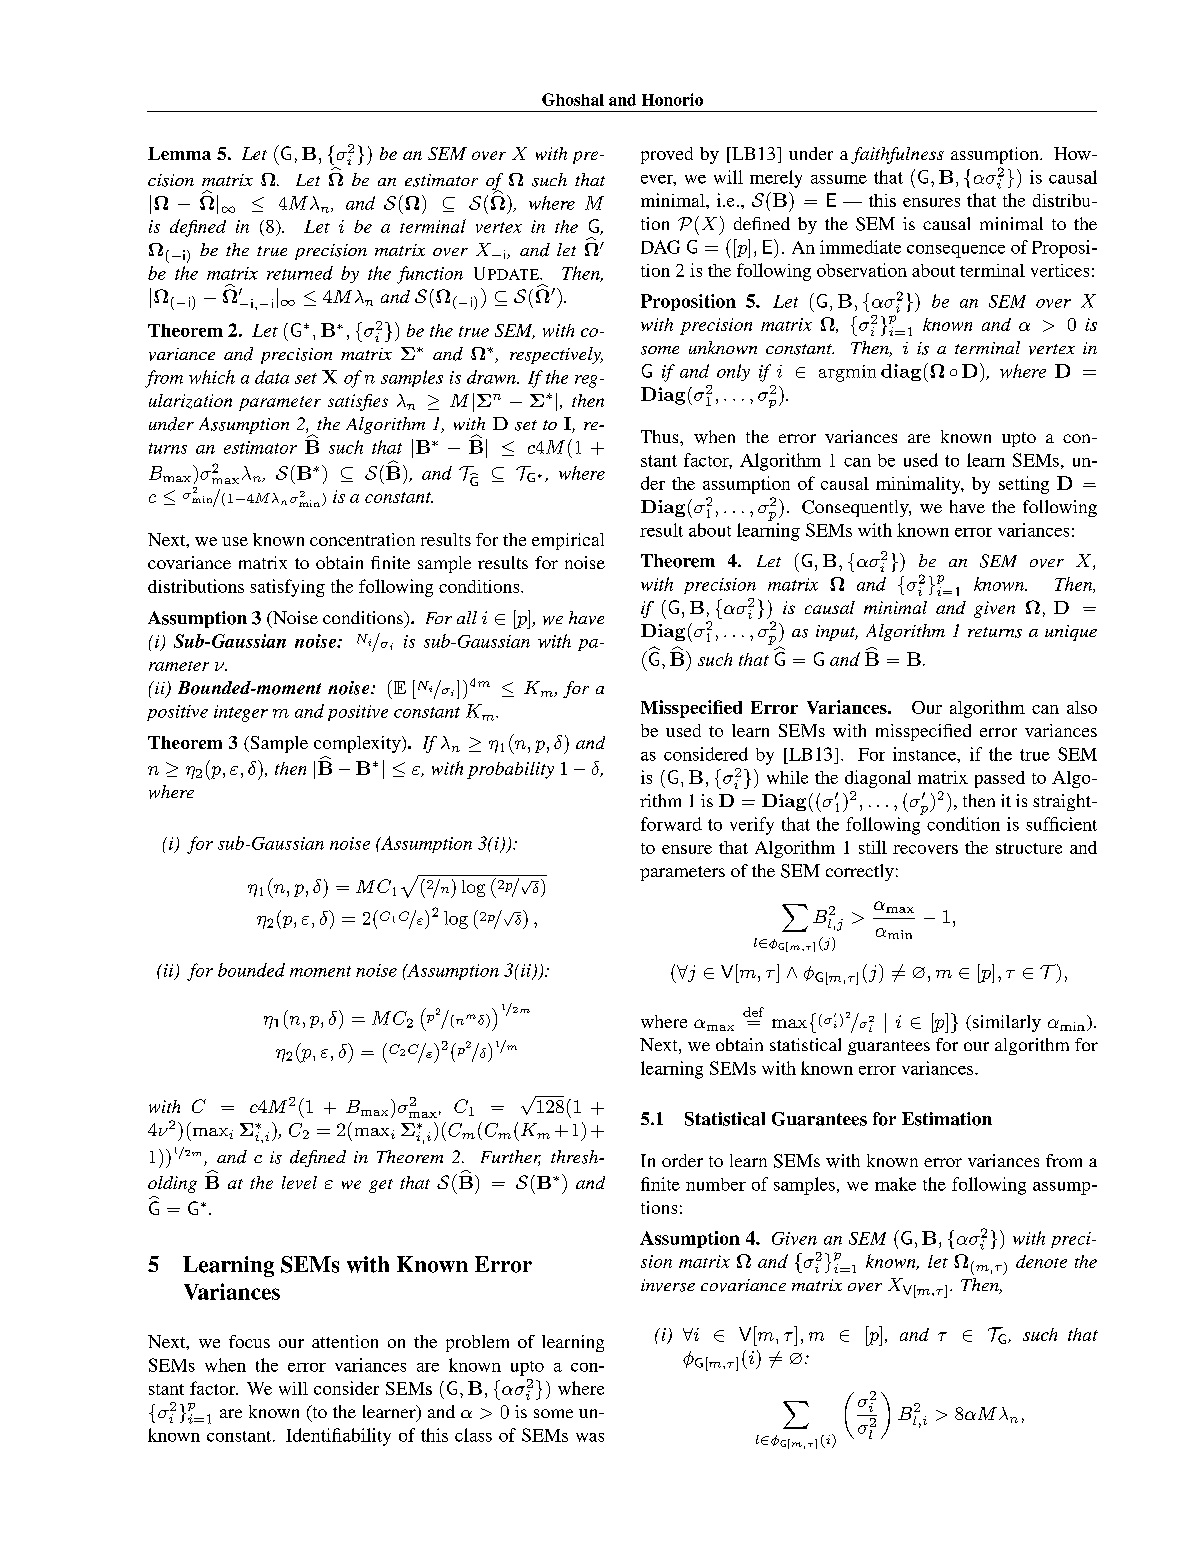 This image has width=1196, height=1547. Describe the element at coordinates (895, 1184) in the image. I see `make` at that location.
